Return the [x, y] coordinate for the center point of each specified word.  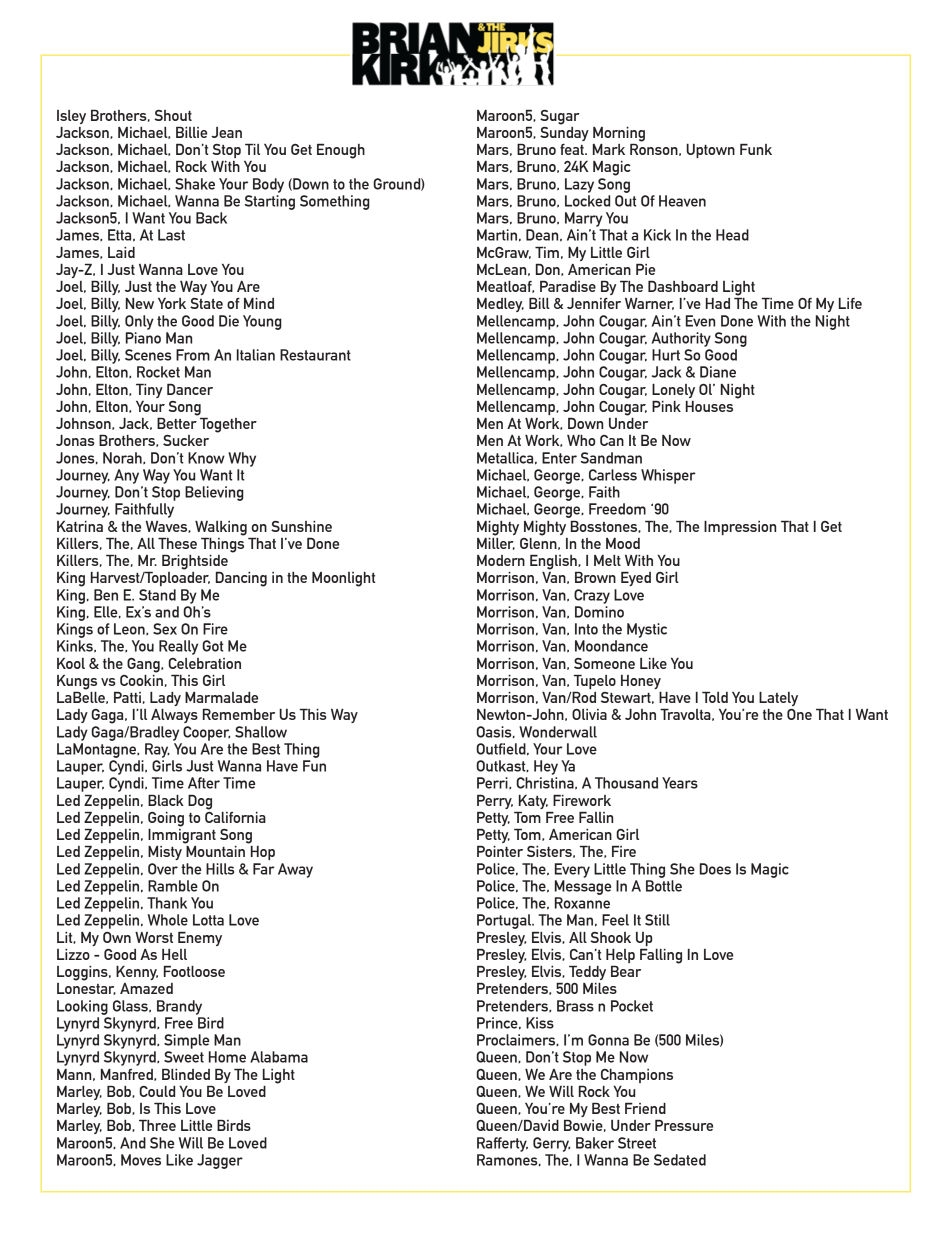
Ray [157, 750]
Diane [718, 372]
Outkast [502, 766]
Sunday [564, 132]
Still [657, 920]
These [177, 543]
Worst [154, 937]
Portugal [505, 921]
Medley [500, 305]
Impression [740, 528]
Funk [756, 149]
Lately [778, 699]
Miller [496, 542]
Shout [173, 115]
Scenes [148, 355]
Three [157, 1125]
